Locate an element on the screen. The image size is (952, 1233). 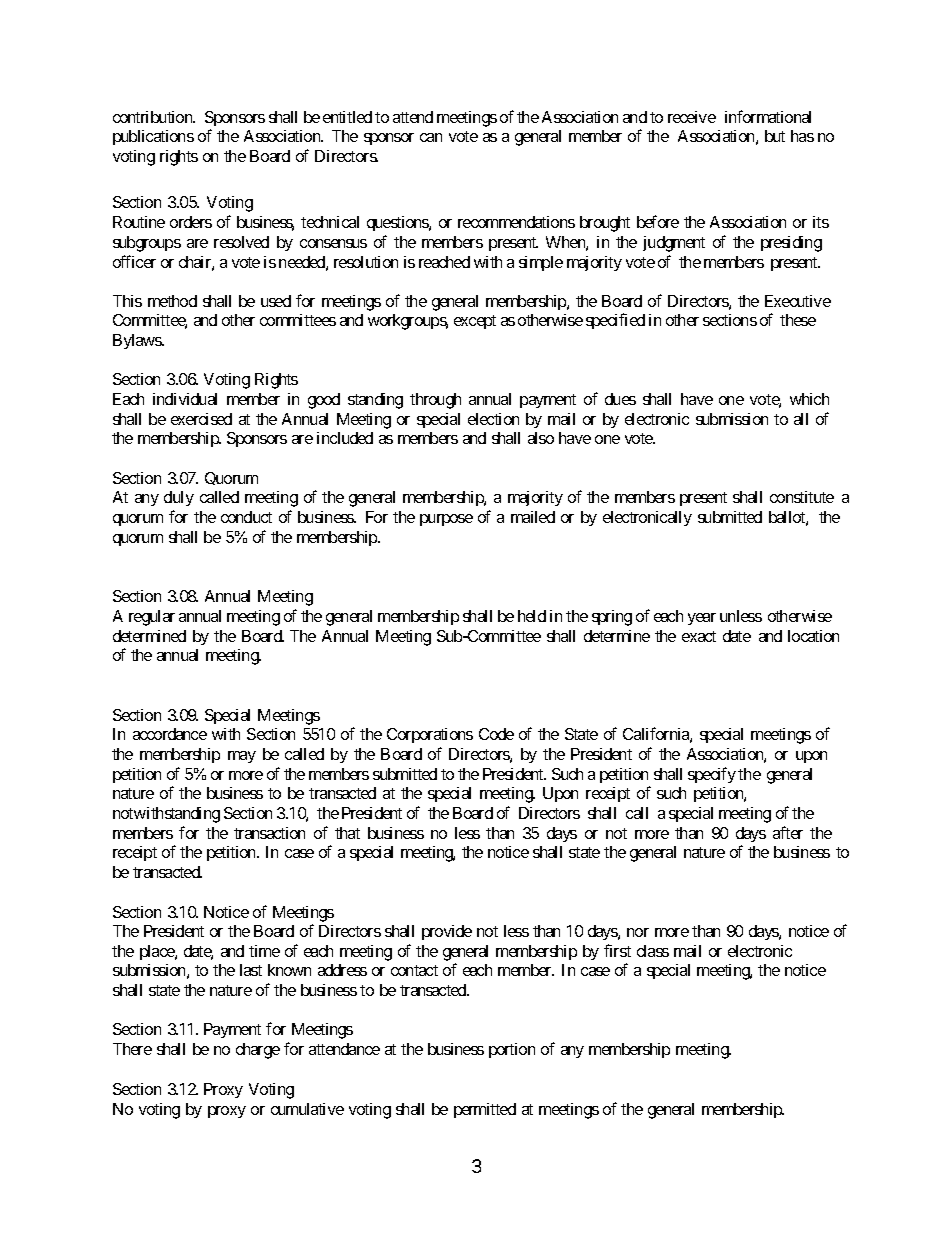
after is located at coordinates (788, 832).
